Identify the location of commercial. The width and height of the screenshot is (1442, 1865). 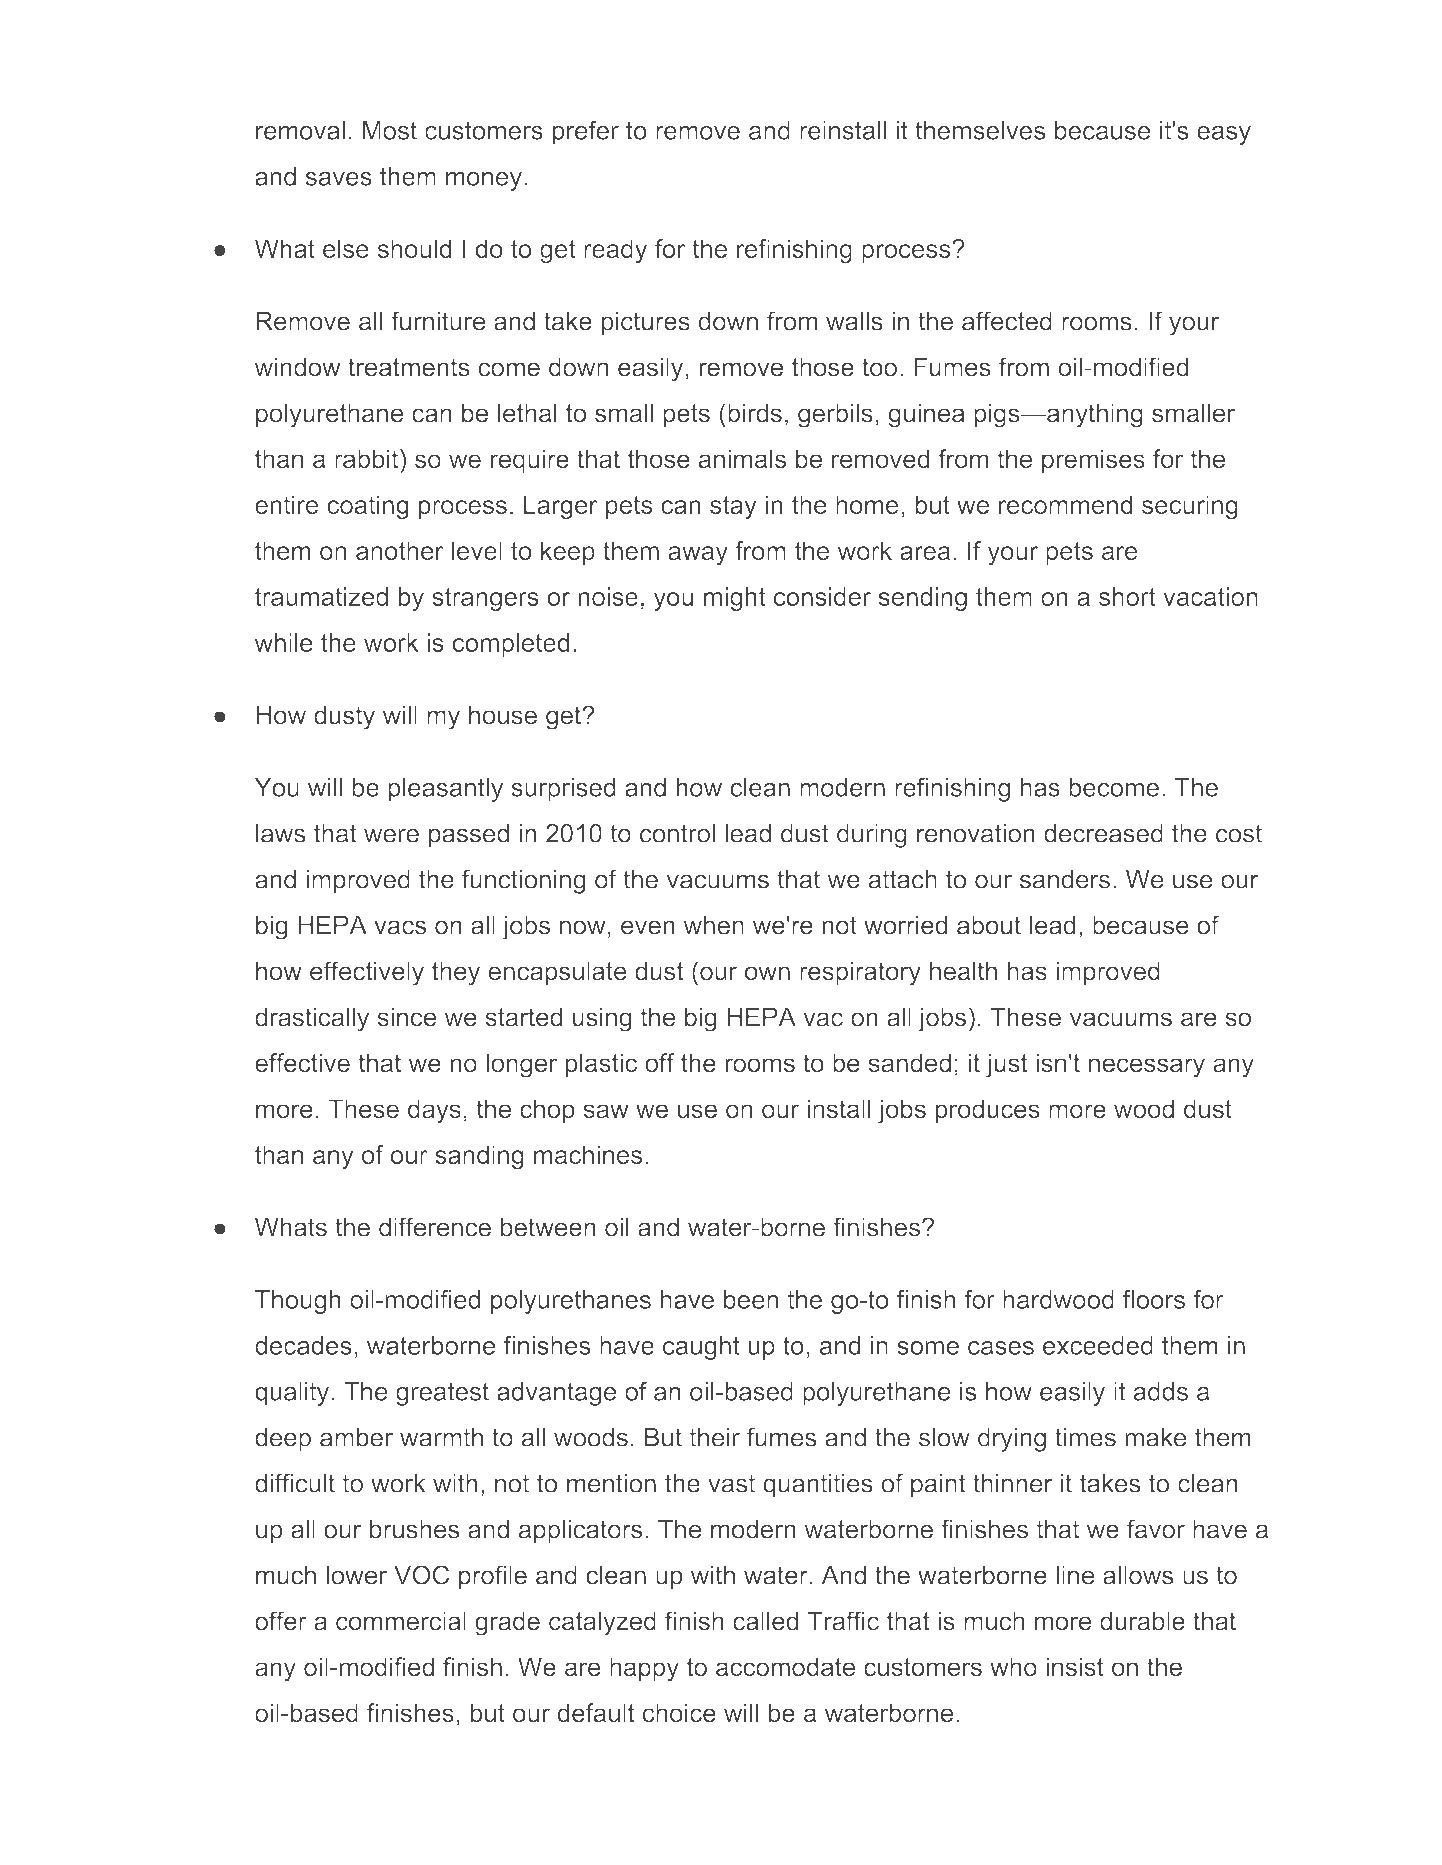
(401, 1621).
